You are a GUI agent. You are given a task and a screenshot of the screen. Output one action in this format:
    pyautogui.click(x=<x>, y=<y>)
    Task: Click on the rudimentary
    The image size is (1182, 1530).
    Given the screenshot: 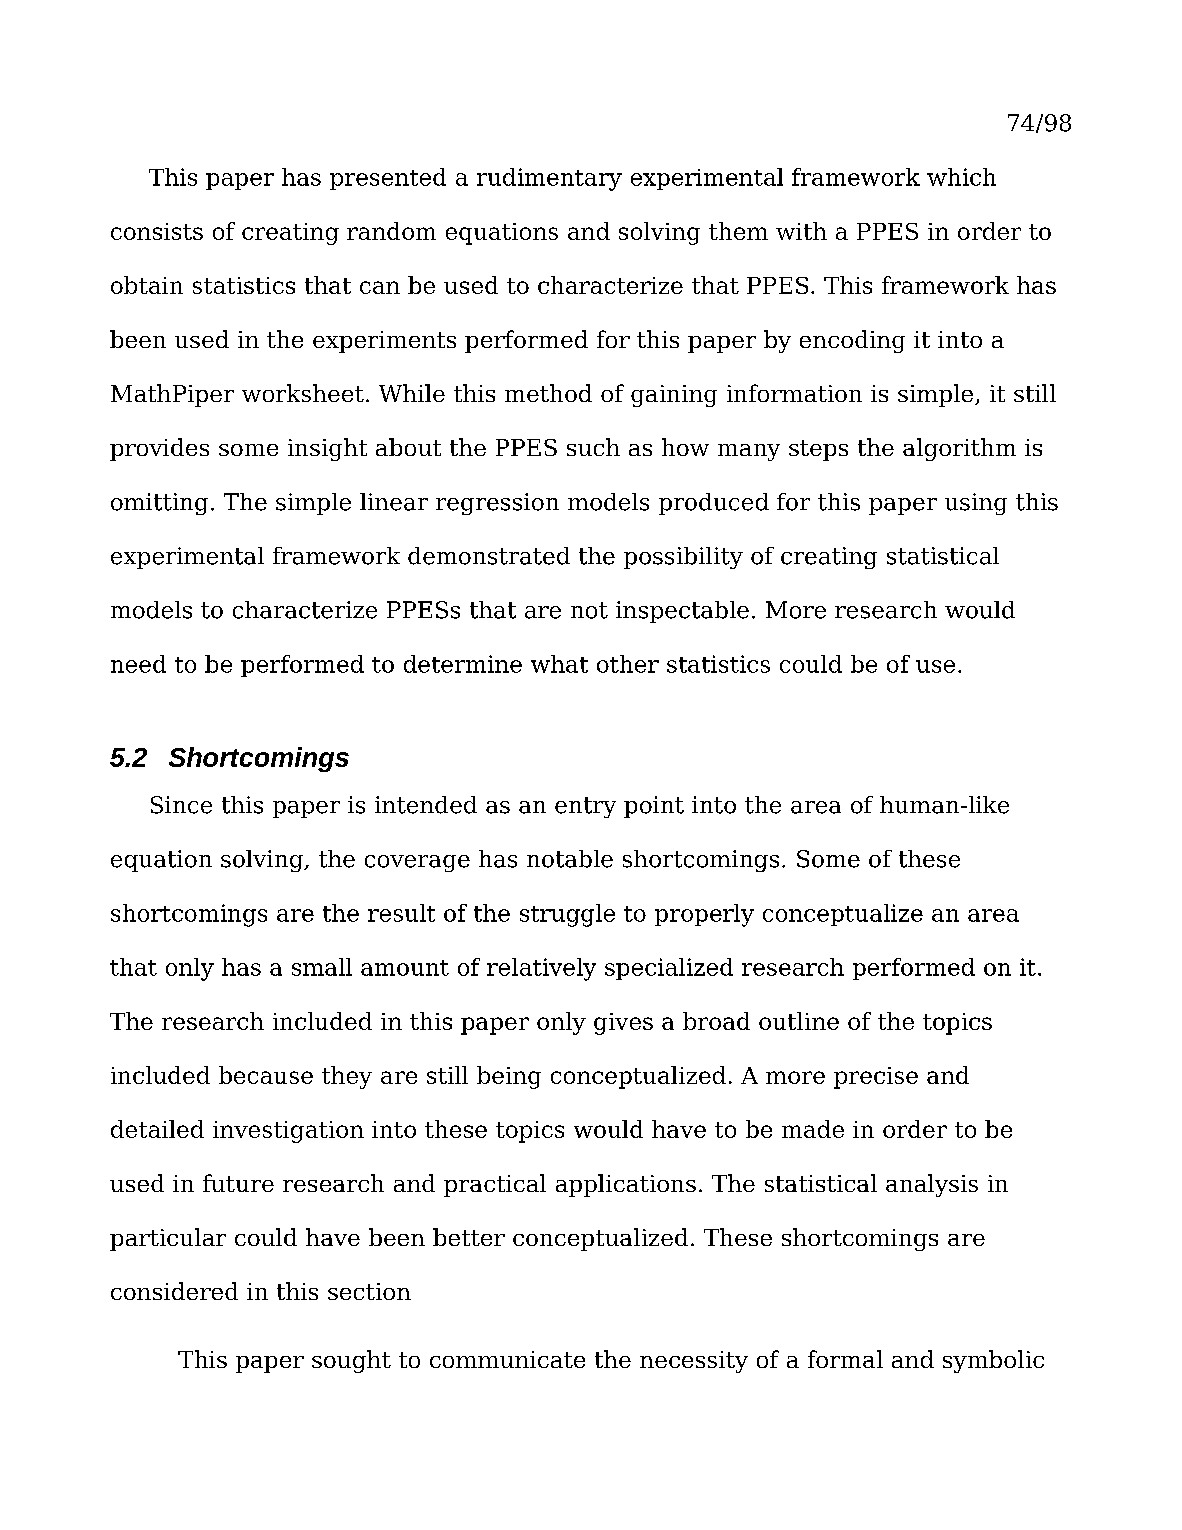 What is the action you would take?
    pyautogui.click(x=549, y=179)
